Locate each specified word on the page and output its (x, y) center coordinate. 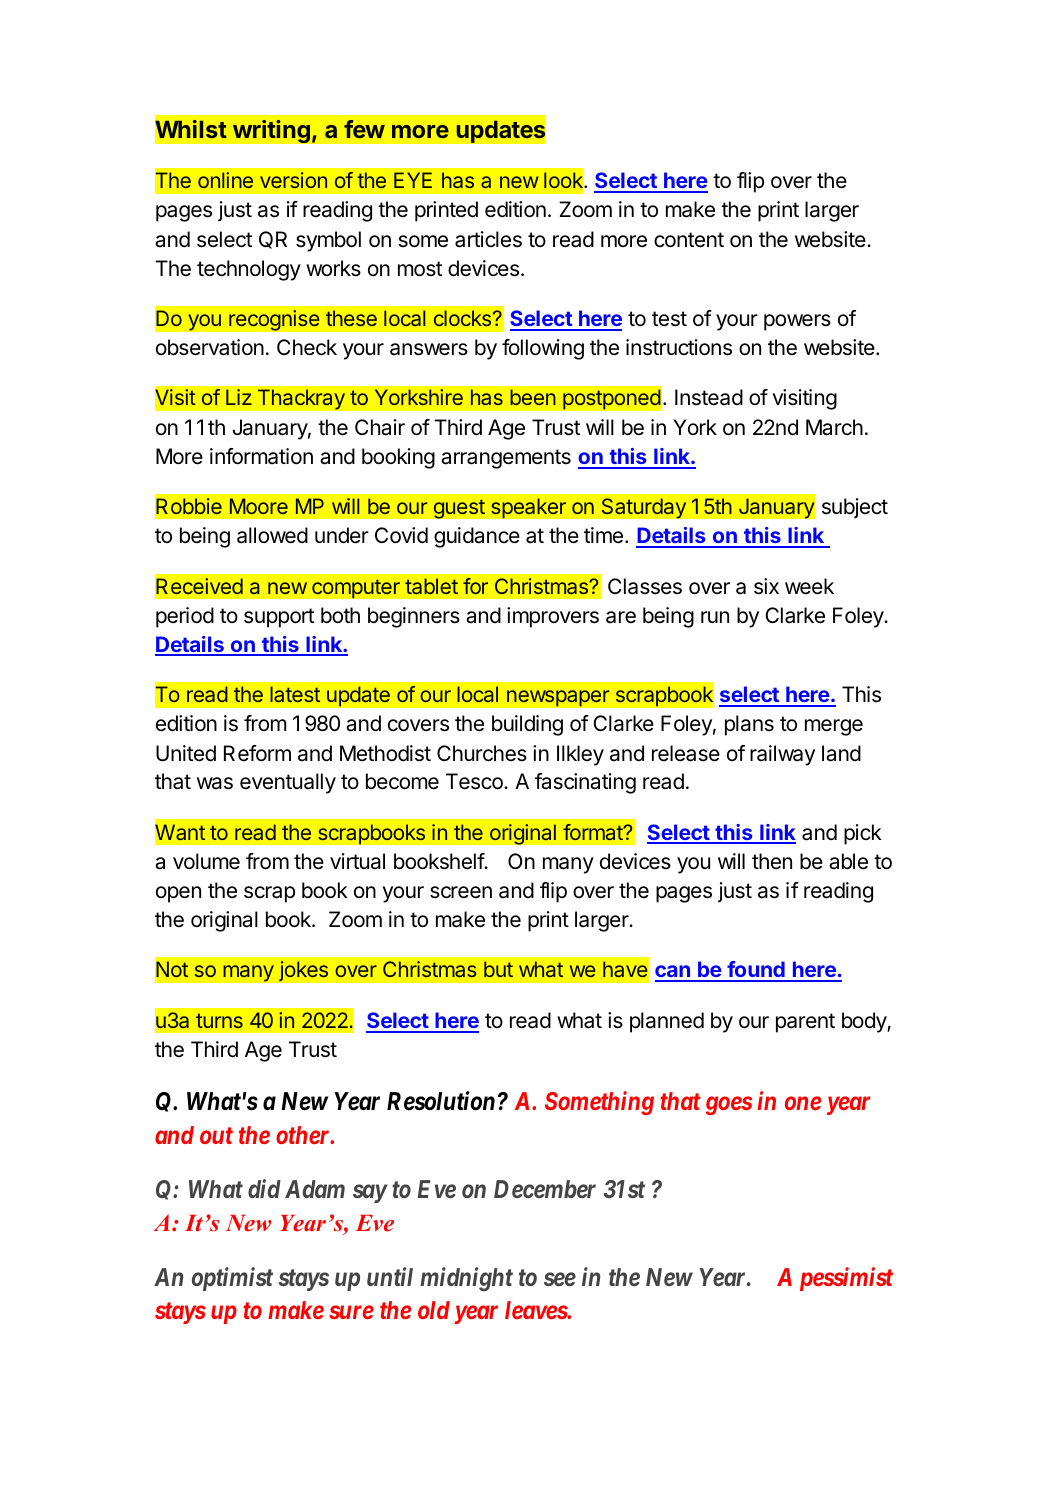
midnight (466, 1279)
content (689, 240)
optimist (232, 1279)
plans (749, 725)
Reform (257, 753)
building (527, 725)
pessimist (846, 1279)
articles (488, 239)
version (293, 180)
